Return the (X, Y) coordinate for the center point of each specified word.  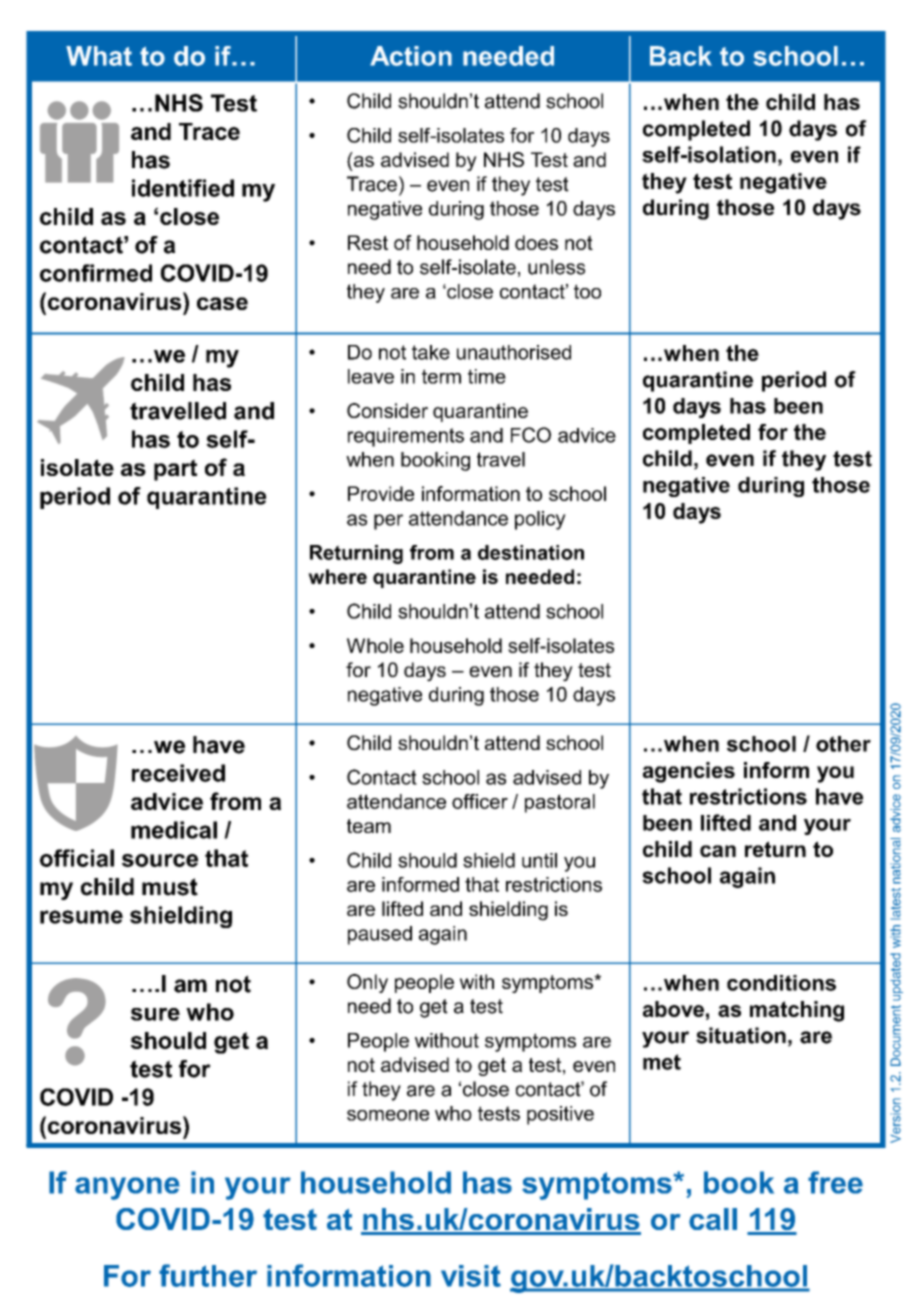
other (843, 744)
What (99, 56)
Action (411, 56)
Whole (375, 645)
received (178, 773)
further (208, 1275)
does (536, 242)
